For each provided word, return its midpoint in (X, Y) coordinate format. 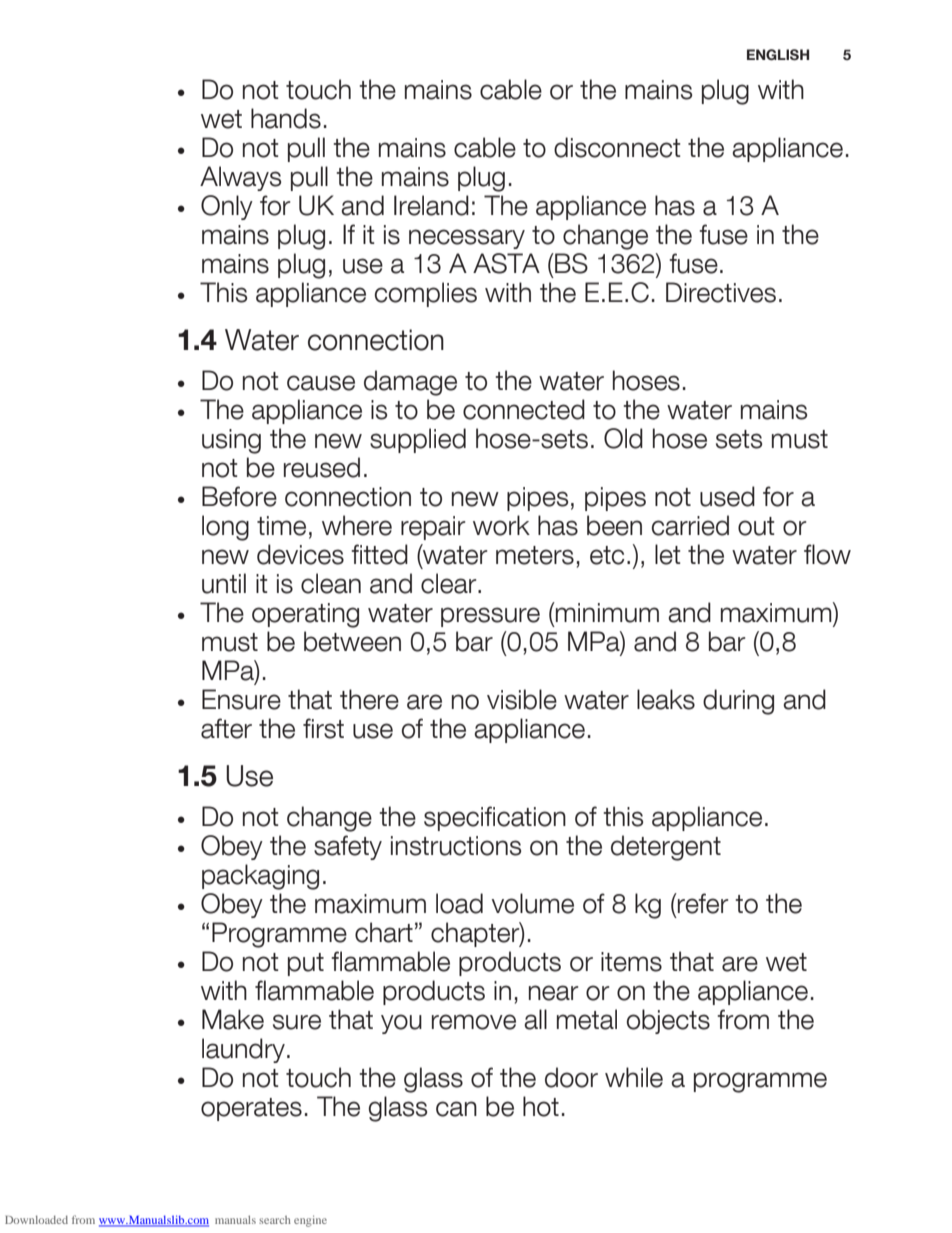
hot (541, 1106)
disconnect (617, 147)
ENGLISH (778, 55)
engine (310, 1221)
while (634, 1077)
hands (286, 118)
